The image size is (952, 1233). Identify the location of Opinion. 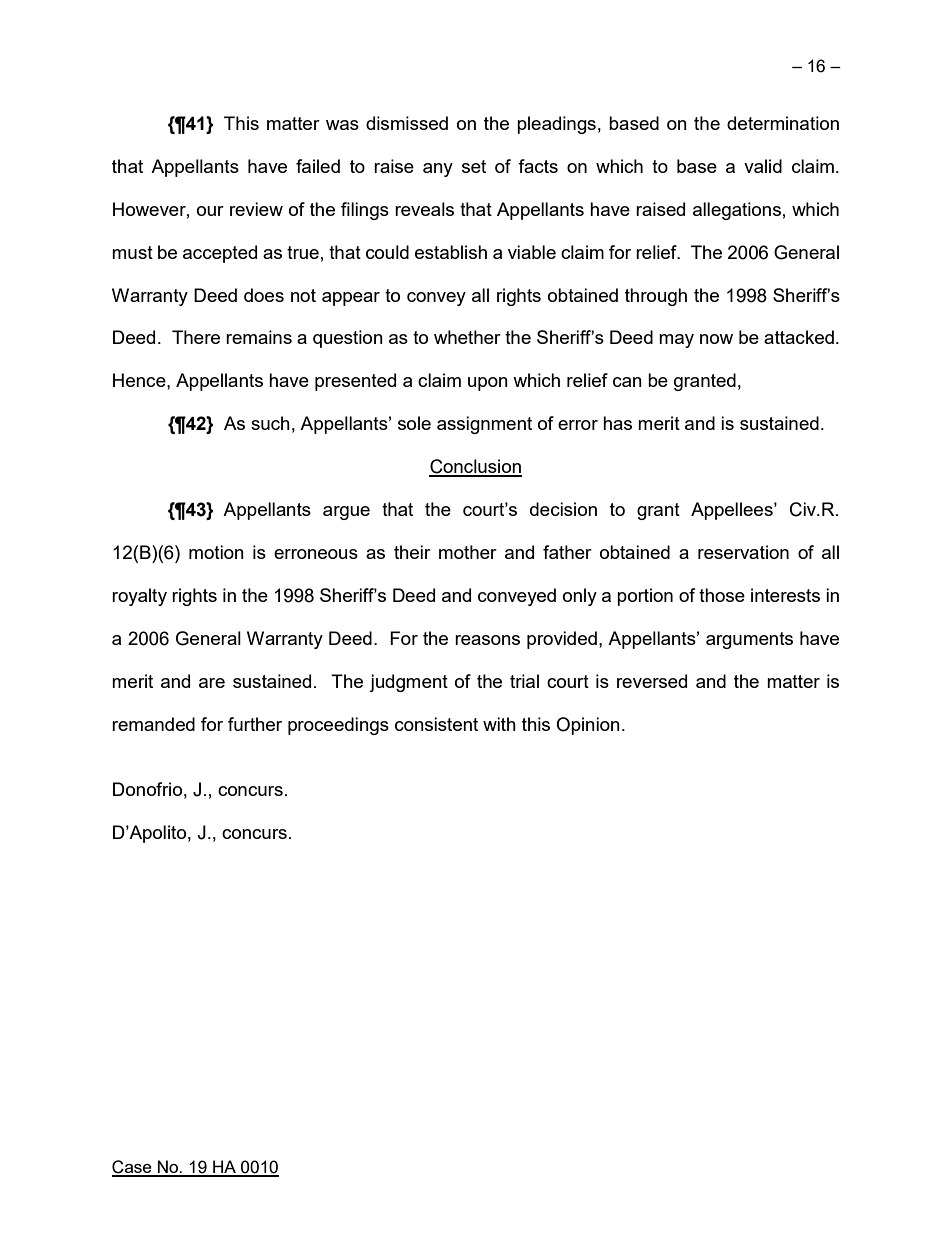
(588, 726).
